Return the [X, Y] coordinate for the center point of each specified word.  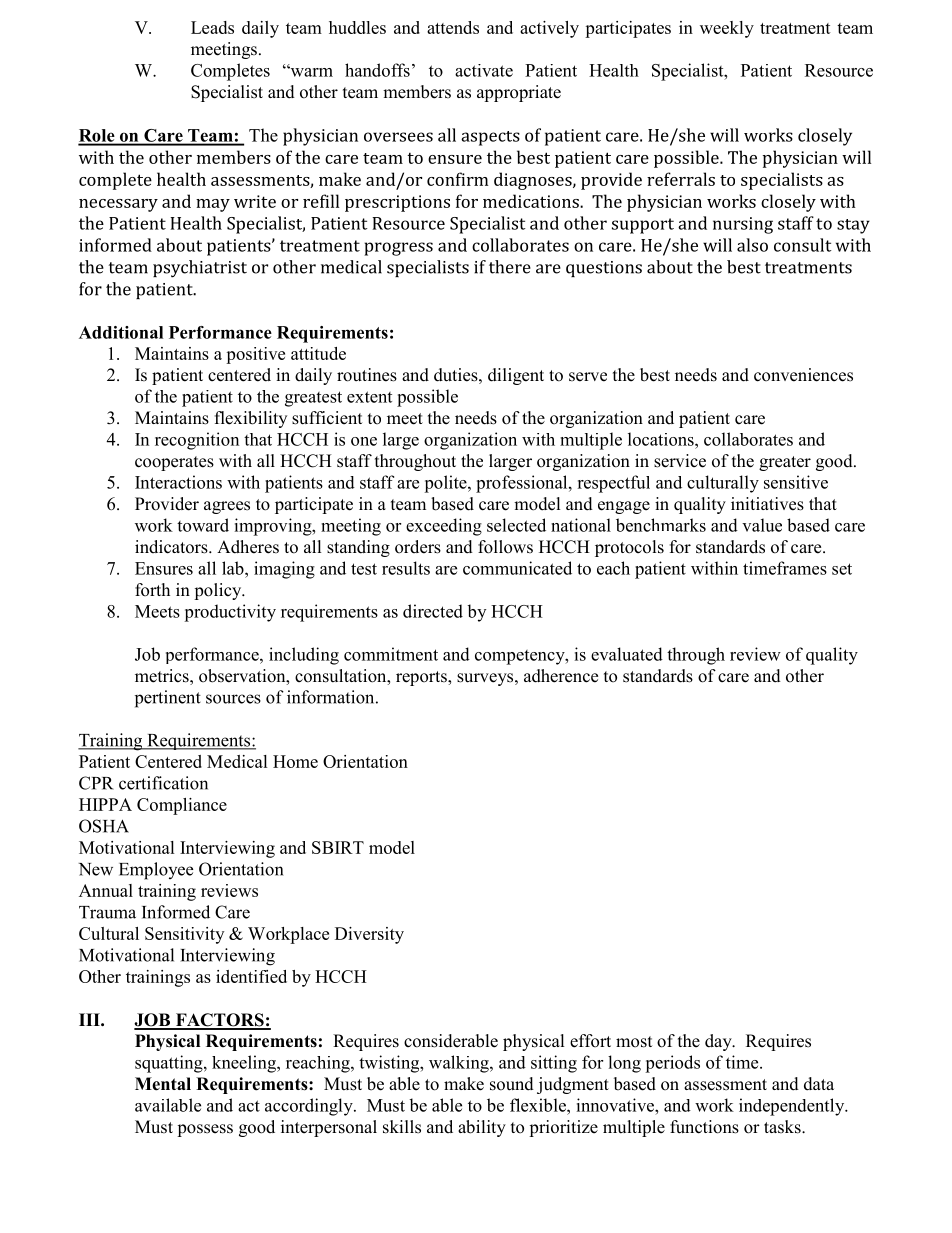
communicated [517, 568]
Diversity [369, 935]
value [762, 525]
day [719, 1042]
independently [793, 1107]
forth [152, 590]
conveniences [803, 375]
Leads [212, 27]
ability [482, 1128]
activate [484, 70]
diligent [516, 376]
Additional [121, 332]
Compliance [182, 806]
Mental [163, 1084]
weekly [727, 29]
